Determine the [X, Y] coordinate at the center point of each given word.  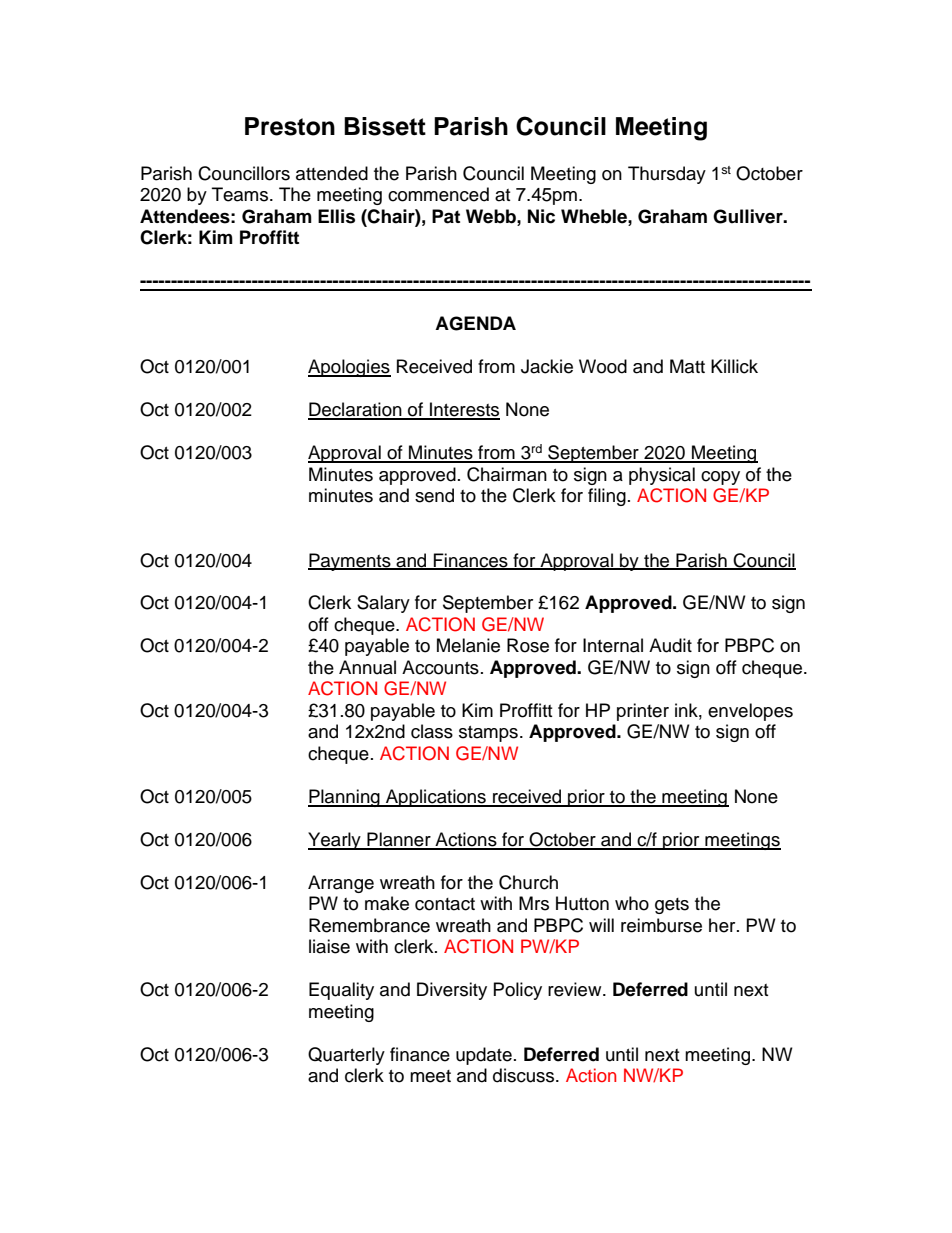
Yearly [335, 841]
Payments [350, 562]
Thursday [667, 175]
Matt [687, 366]
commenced [438, 194]
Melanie [468, 645]
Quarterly [346, 1056]
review [576, 989]
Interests [464, 410]
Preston [290, 126]
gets [672, 906]
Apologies [349, 368]
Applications [436, 798]
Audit [670, 645]
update [484, 1056]
